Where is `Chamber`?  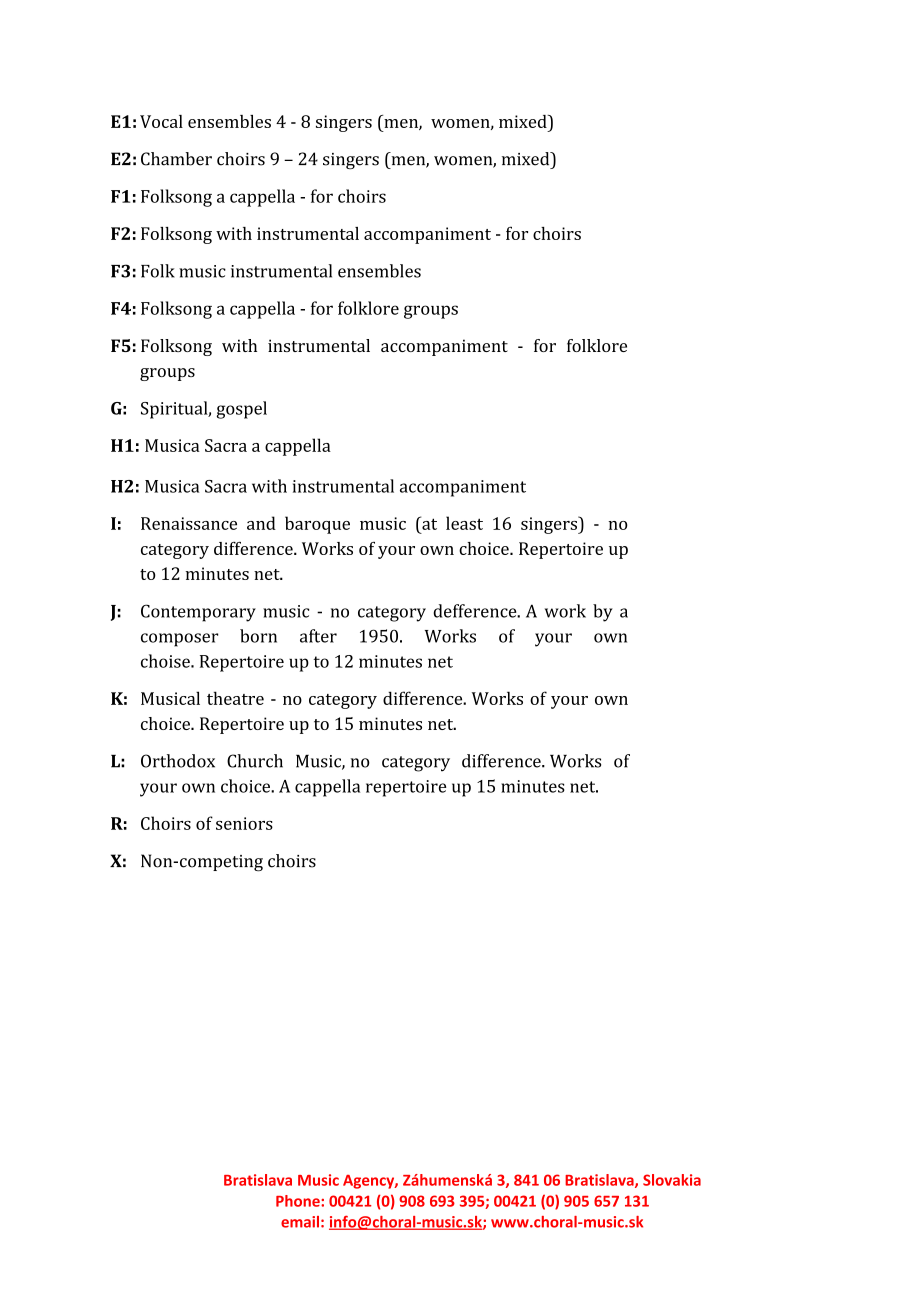 Chamber is located at coordinates (176, 159).
